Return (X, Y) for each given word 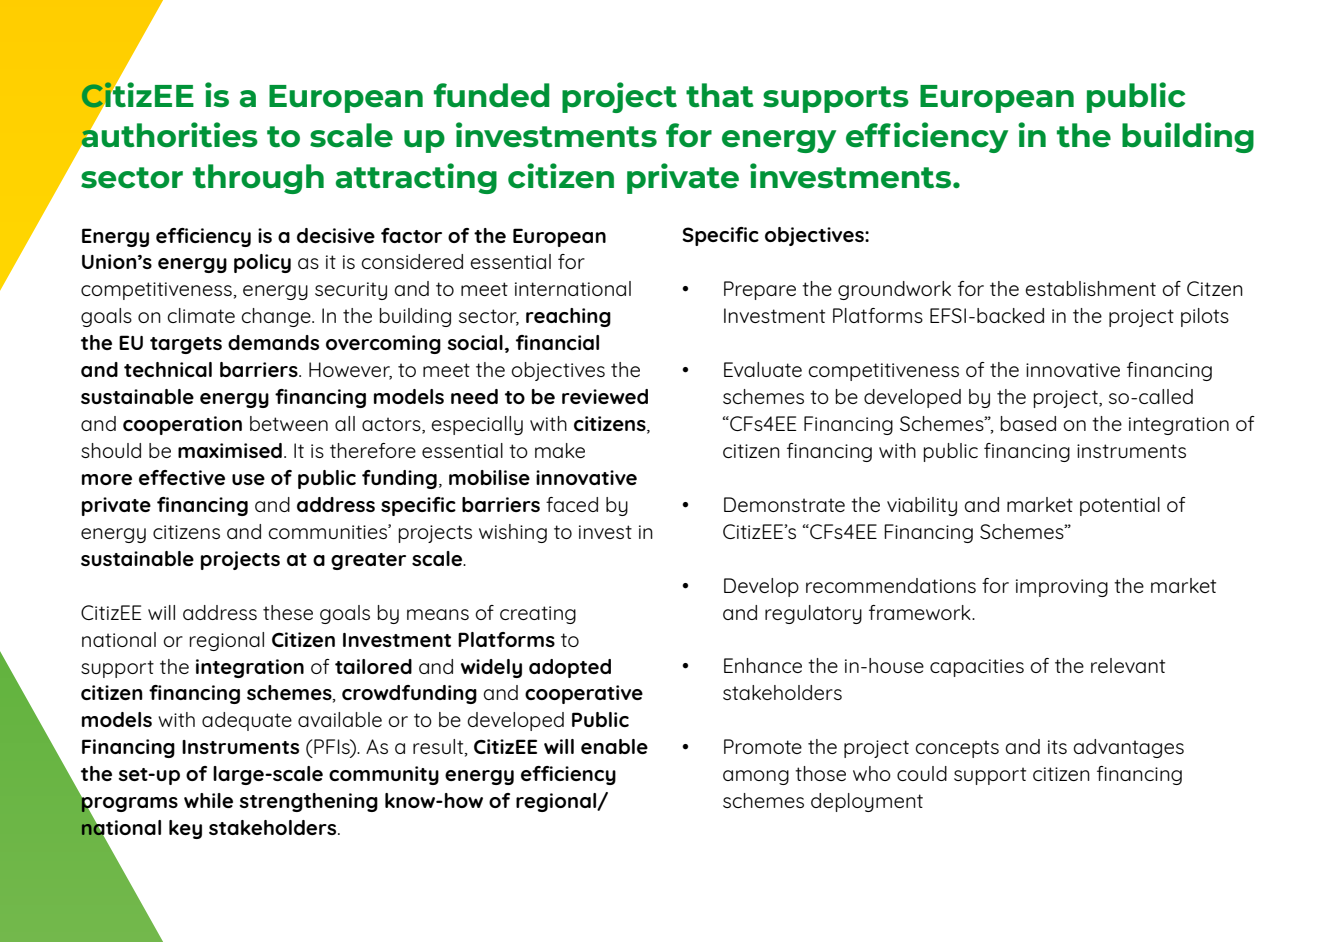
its (1057, 747)
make (560, 450)
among (756, 777)
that (720, 95)
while (208, 800)
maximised (230, 450)
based (1028, 423)
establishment (1090, 288)
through (258, 179)
